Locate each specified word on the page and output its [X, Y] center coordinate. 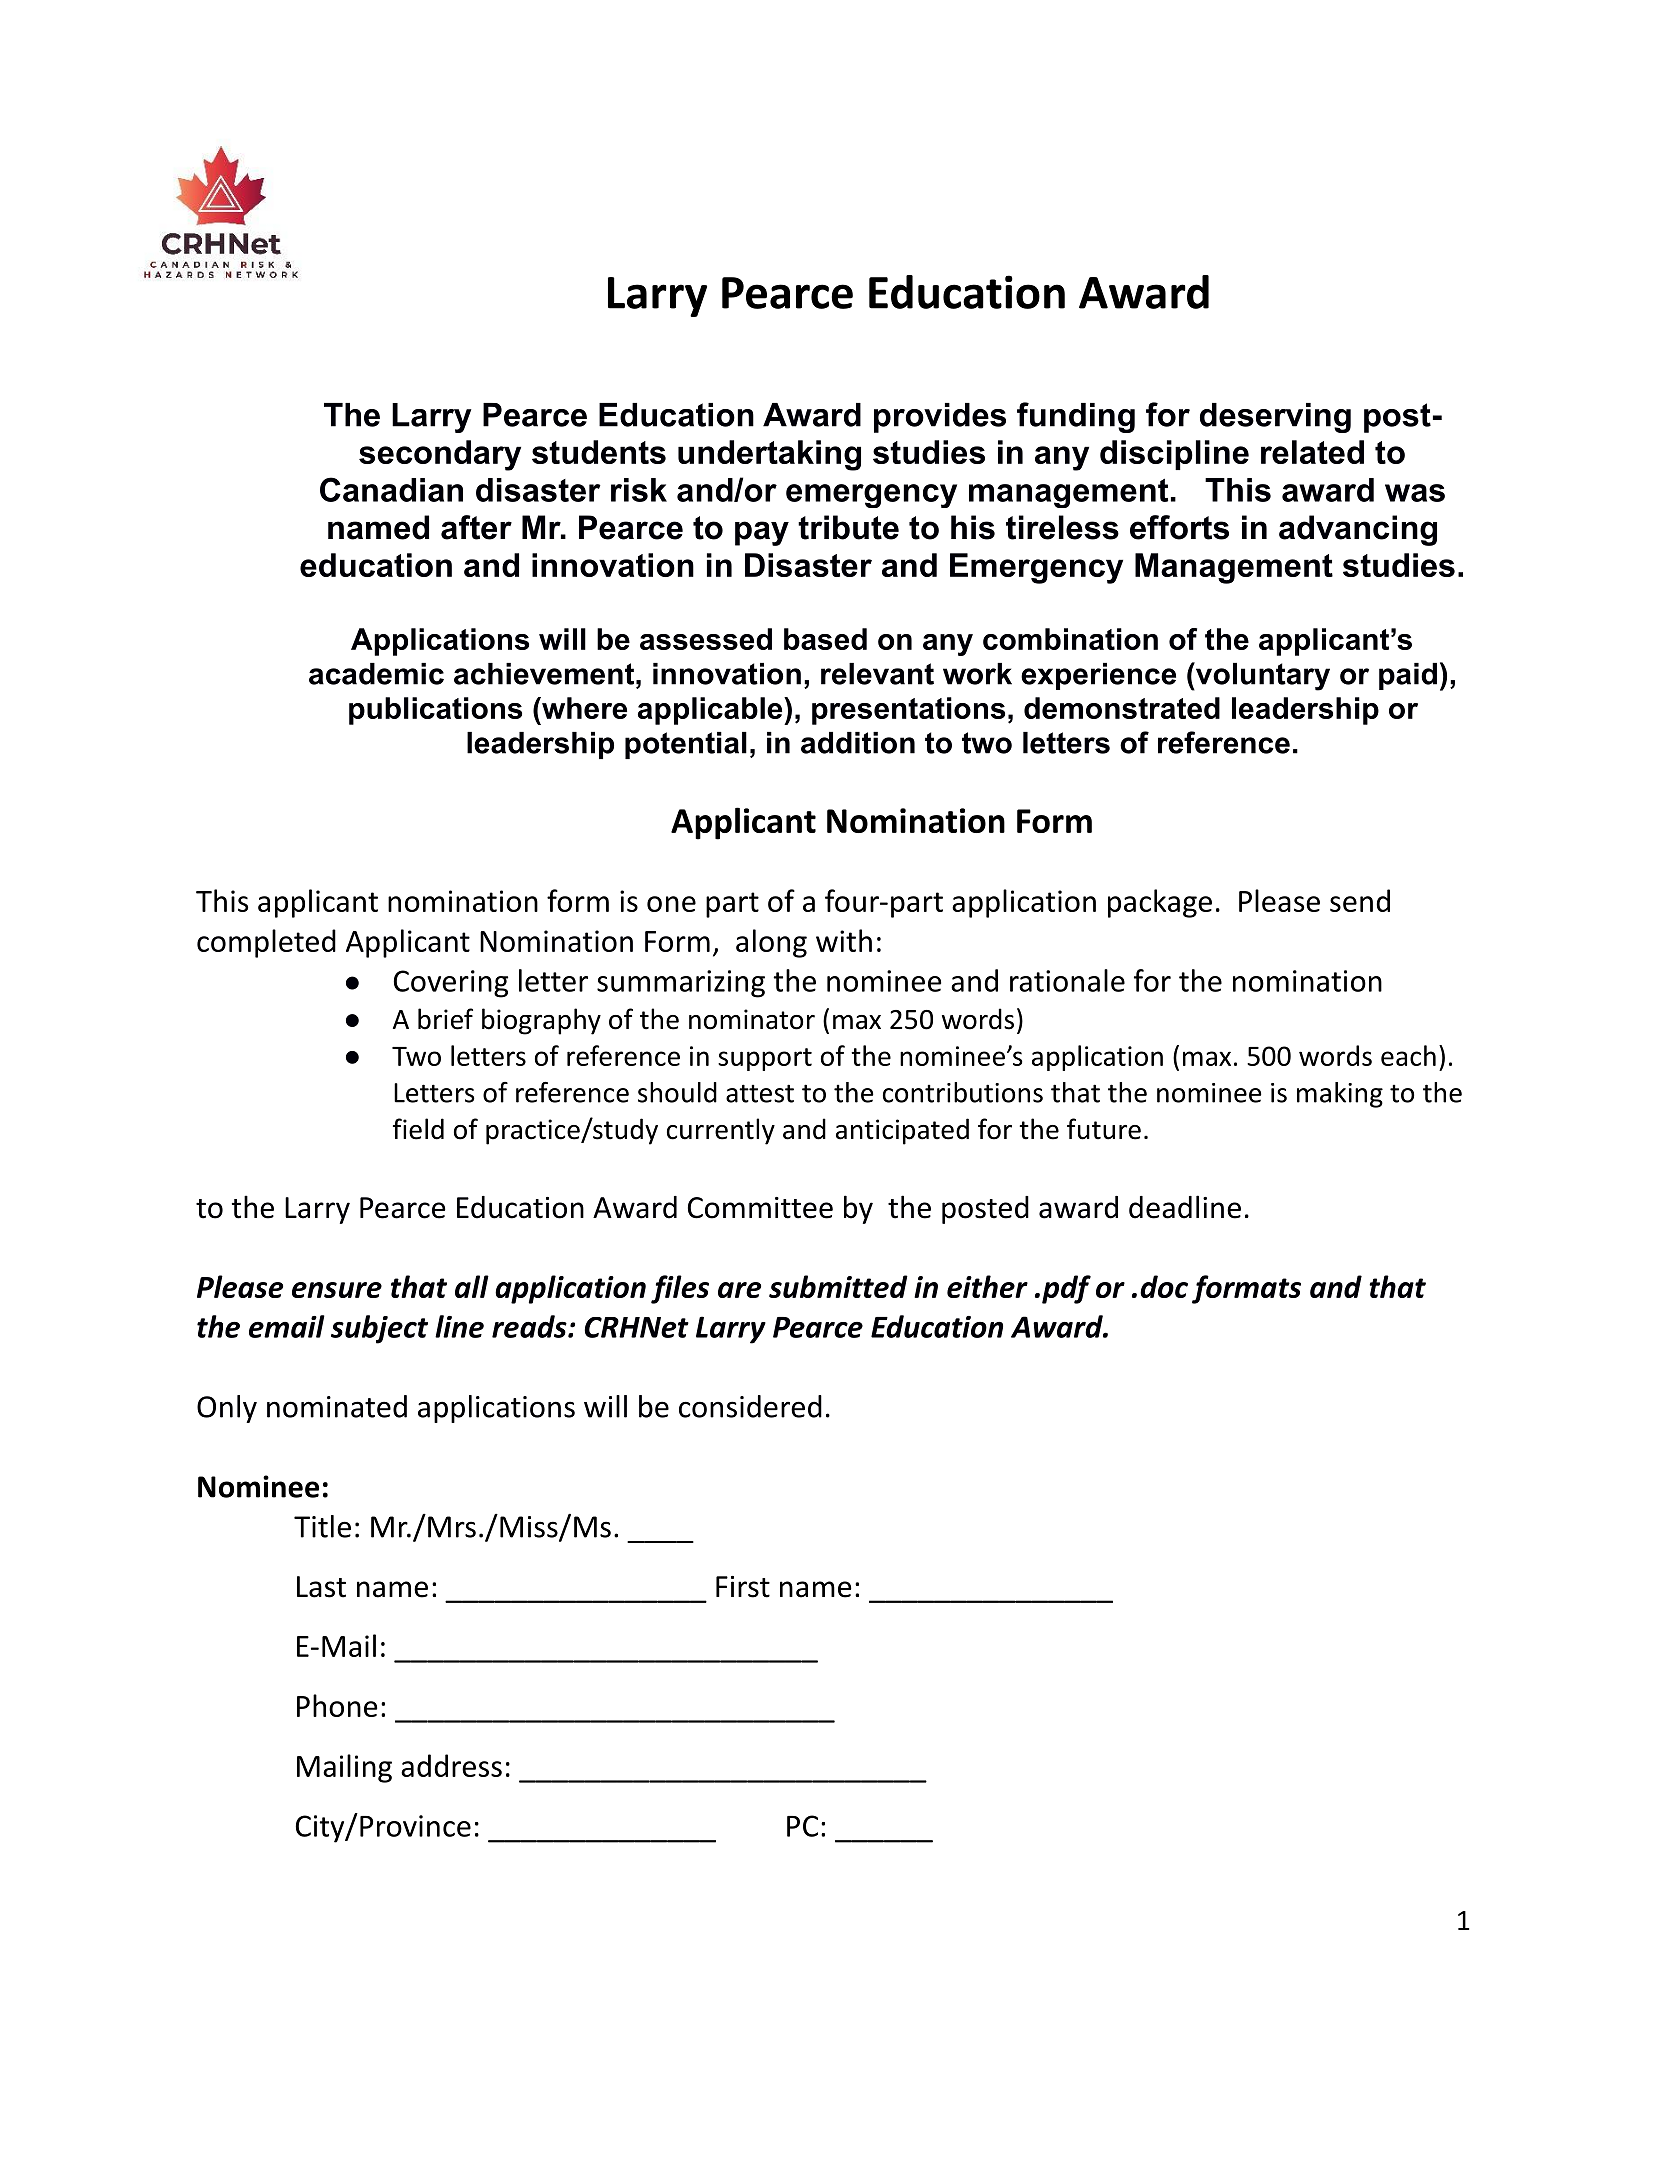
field [418, 1129]
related [1312, 452]
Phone [337, 1705]
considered [750, 1406]
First [743, 1587]
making [1340, 1095]
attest [760, 1093]
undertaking [769, 455]
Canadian [391, 489]
